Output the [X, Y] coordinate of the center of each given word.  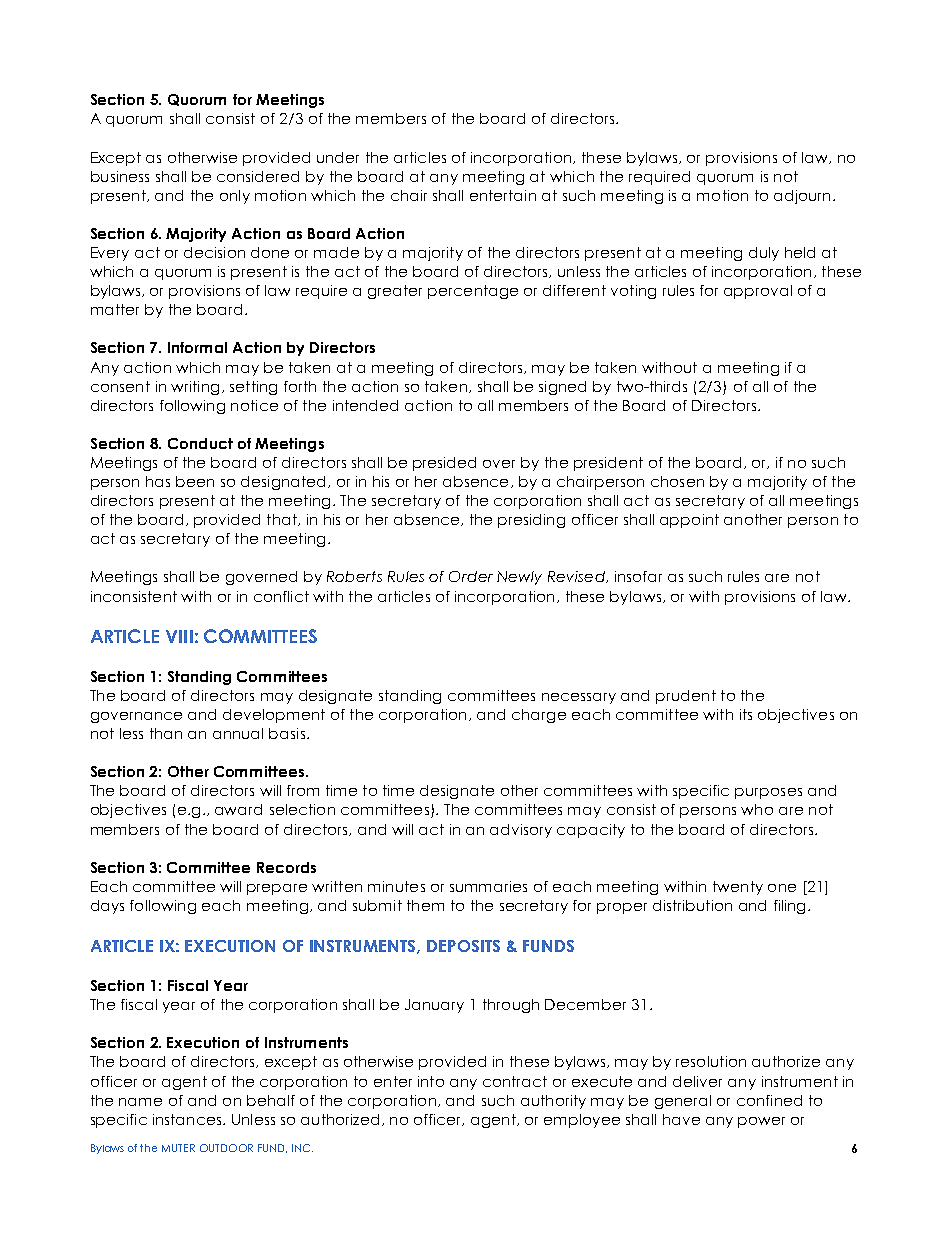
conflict [281, 596]
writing [195, 388]
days [107, 907]
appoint [689, 521]
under [338, 157]
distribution [692, 905]
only [235, 197]
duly [764, 254]
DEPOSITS [463, 946]
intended [365, 405]
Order [471, 576]
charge [539, 716]
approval [758, 292]
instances [188, 1119]
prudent [686, 697]
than [166, 733]
